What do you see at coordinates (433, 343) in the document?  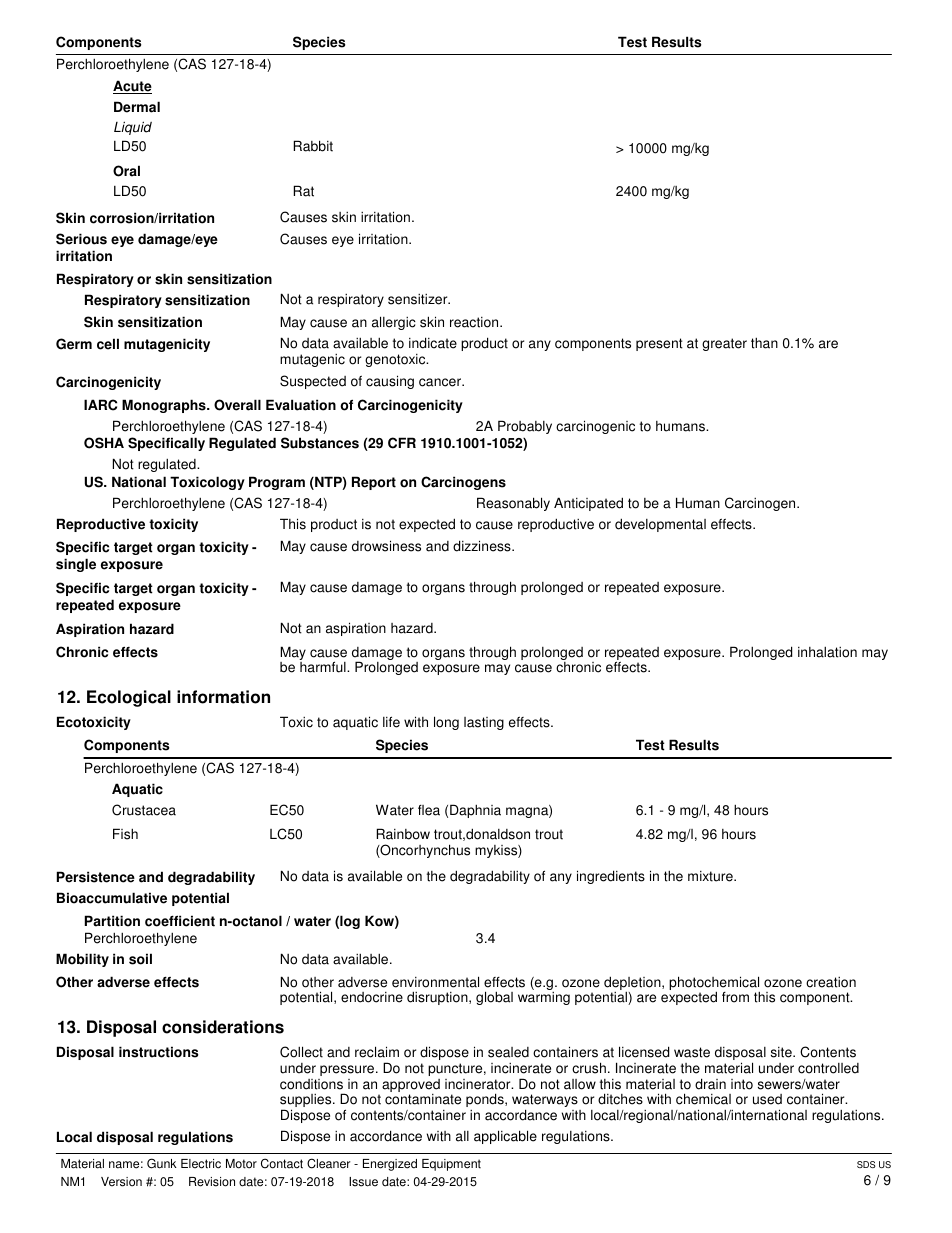 I see `indicate` at bounding box center [433, 343].
